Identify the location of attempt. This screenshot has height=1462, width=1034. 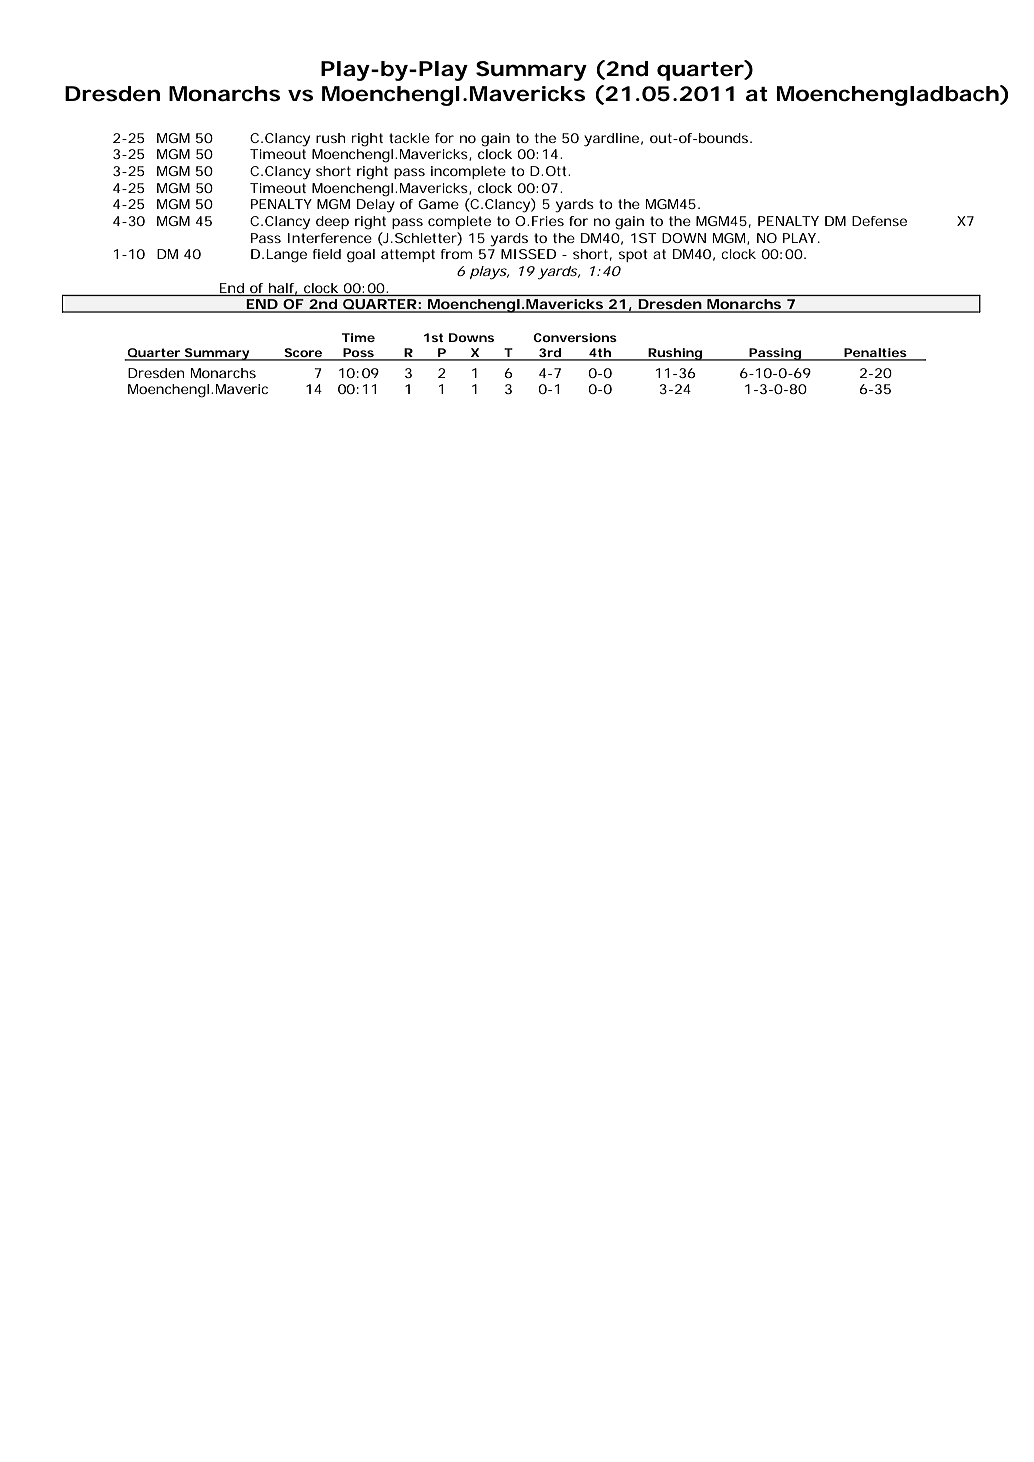
(408, 255).
